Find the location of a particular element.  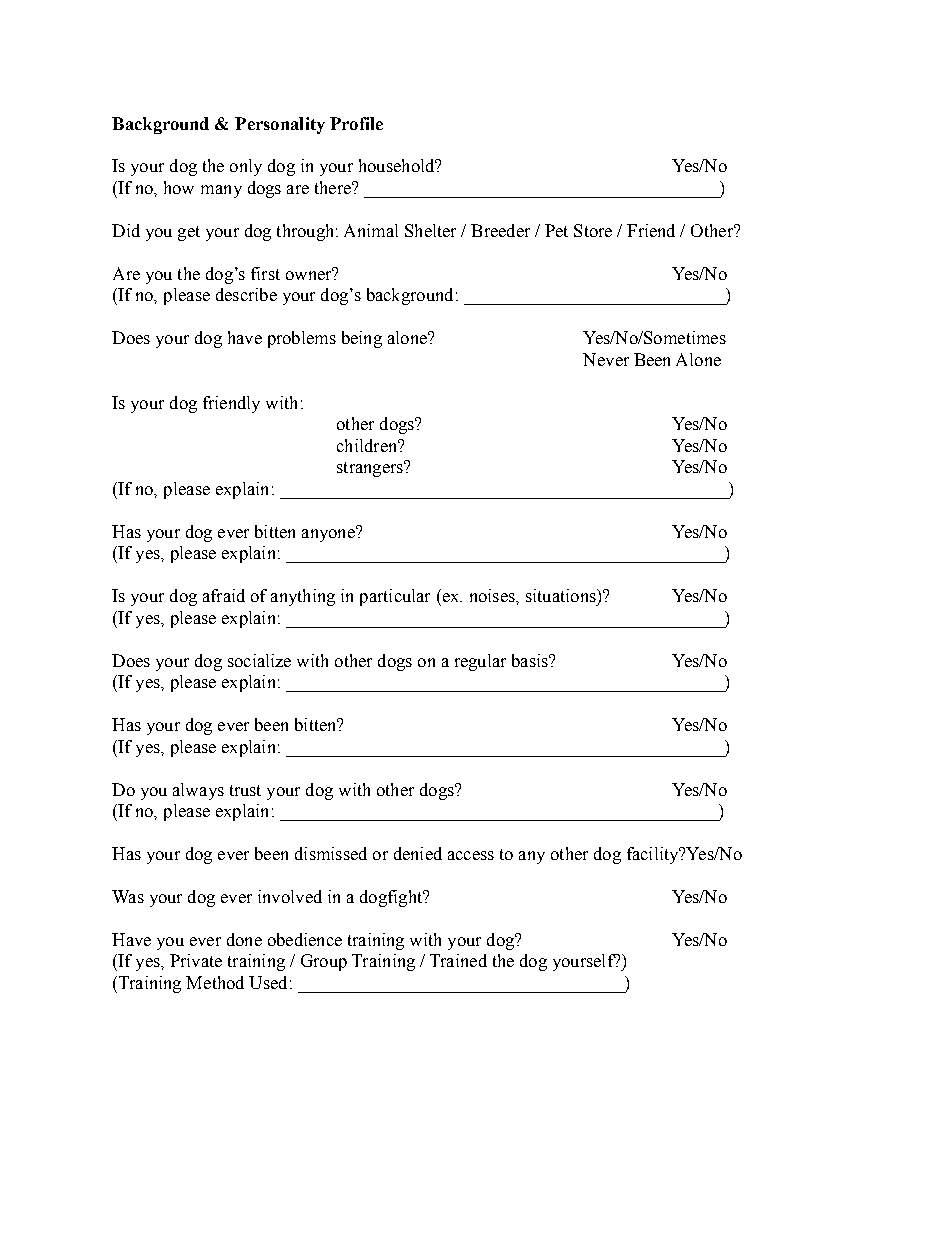

Private is located at coordinates (196, 960).
